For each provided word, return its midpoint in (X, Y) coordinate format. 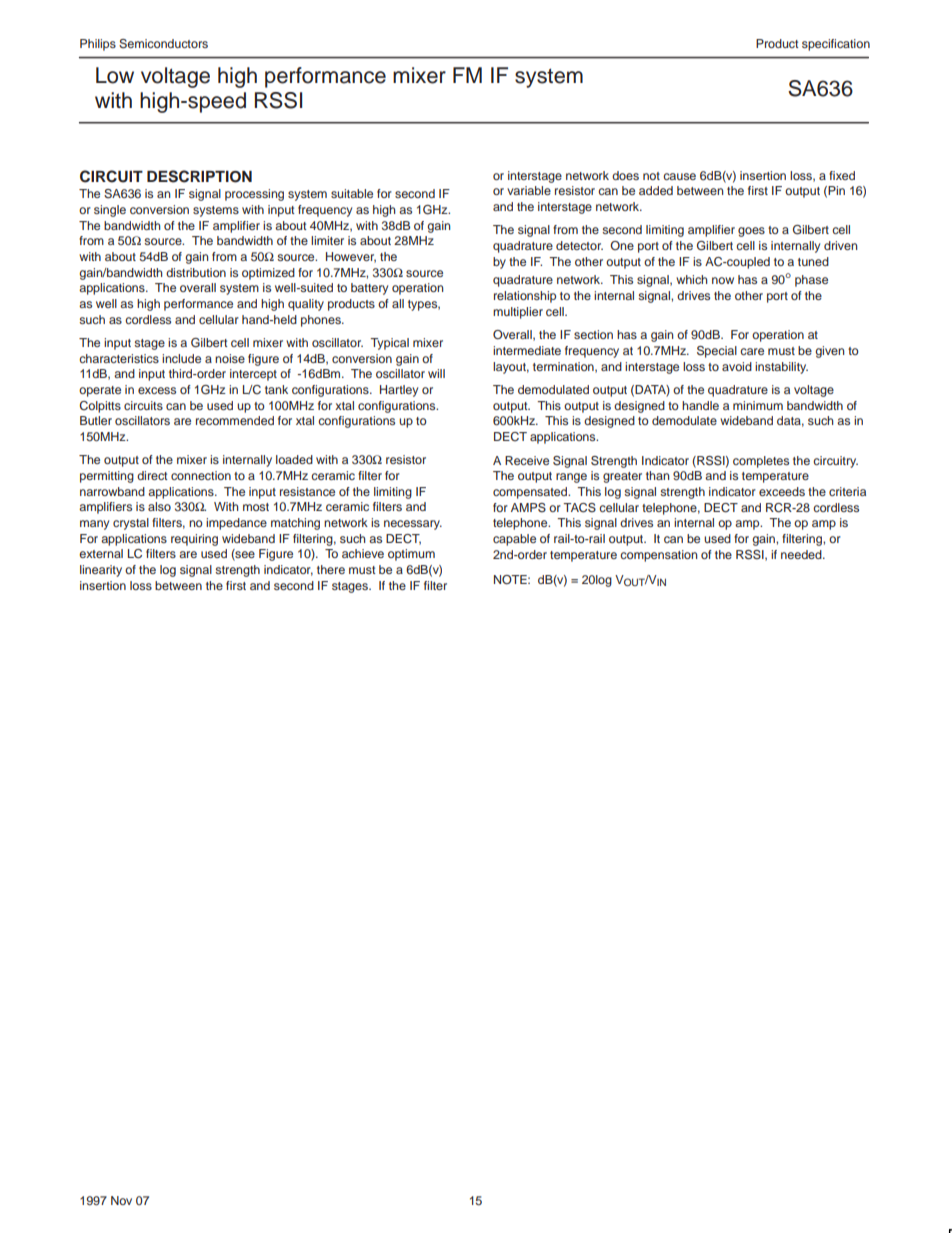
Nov (121, 1200)
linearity (101, 571)
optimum (411, 555)
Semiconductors (163, 44)
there (331, 569)
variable (529, 190)
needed (802, 554)
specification (836, 45)
